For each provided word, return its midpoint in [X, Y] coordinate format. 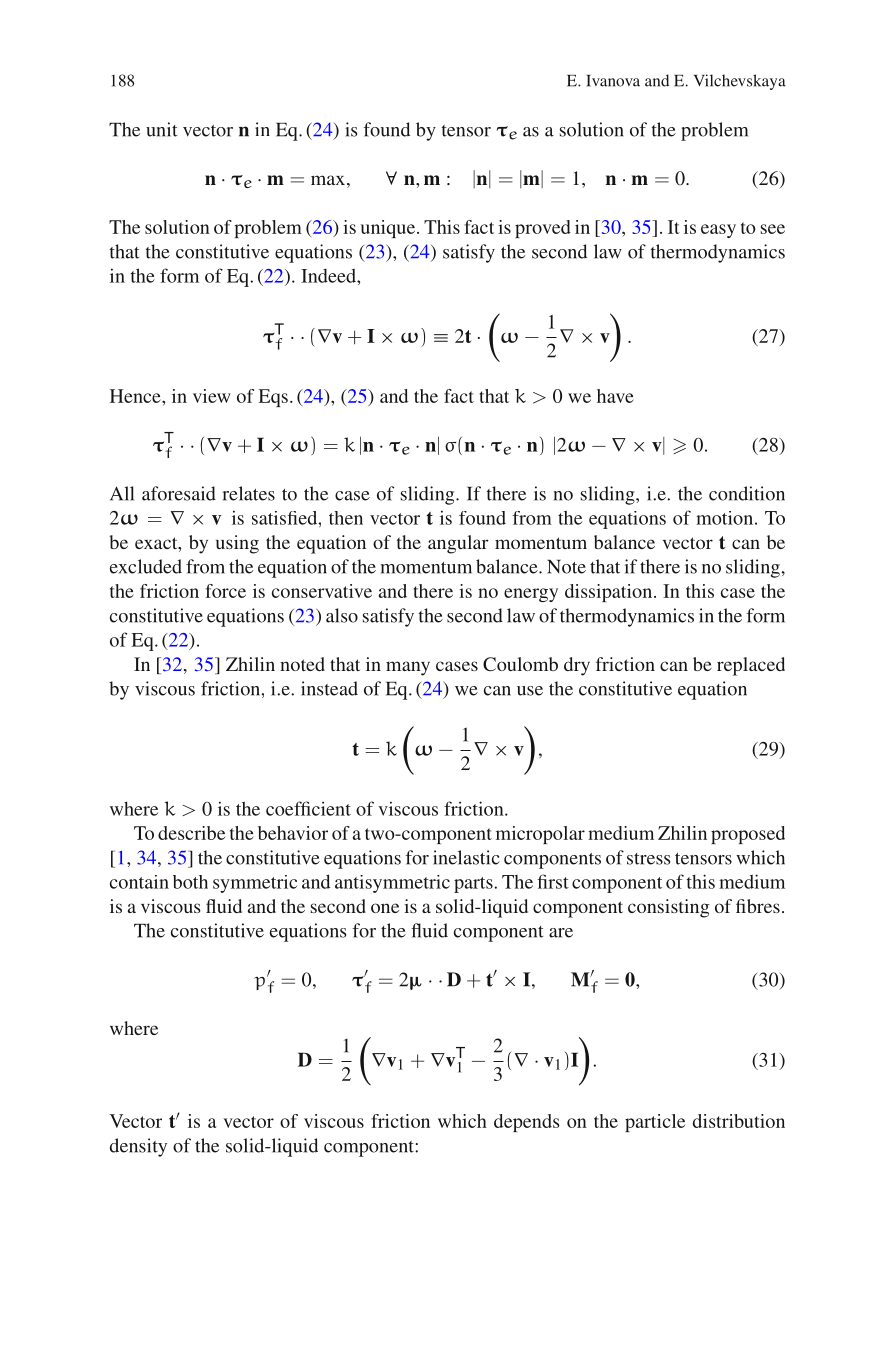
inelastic [466, 857]
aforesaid [179, 493]
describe [191, 833]
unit [161, 129]
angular [458, 544]
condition [747, 493]
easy [718, 231]
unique [389, 229]
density [138, 1147]
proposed [748, 835]
